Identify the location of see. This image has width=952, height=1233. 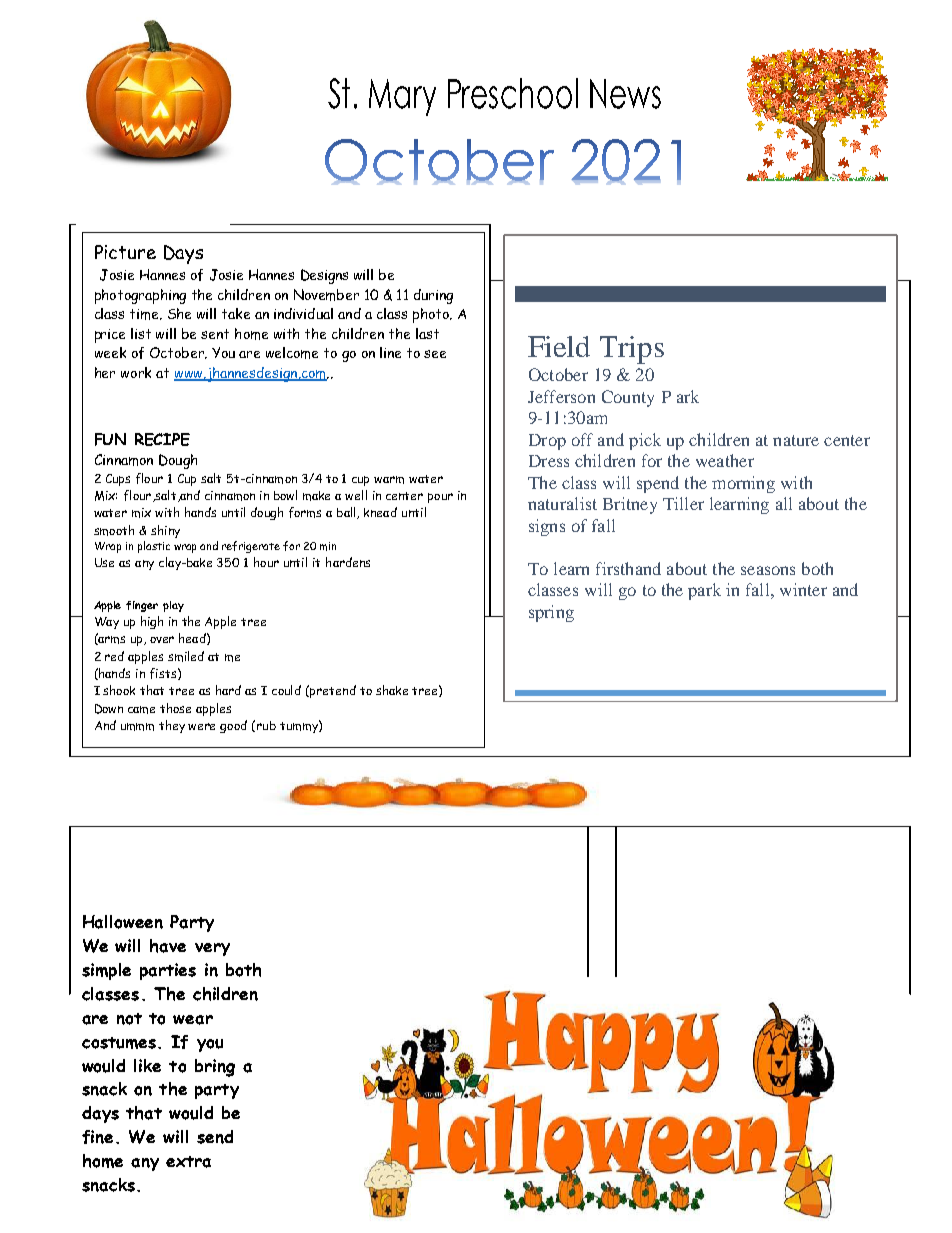
(435, 354).
